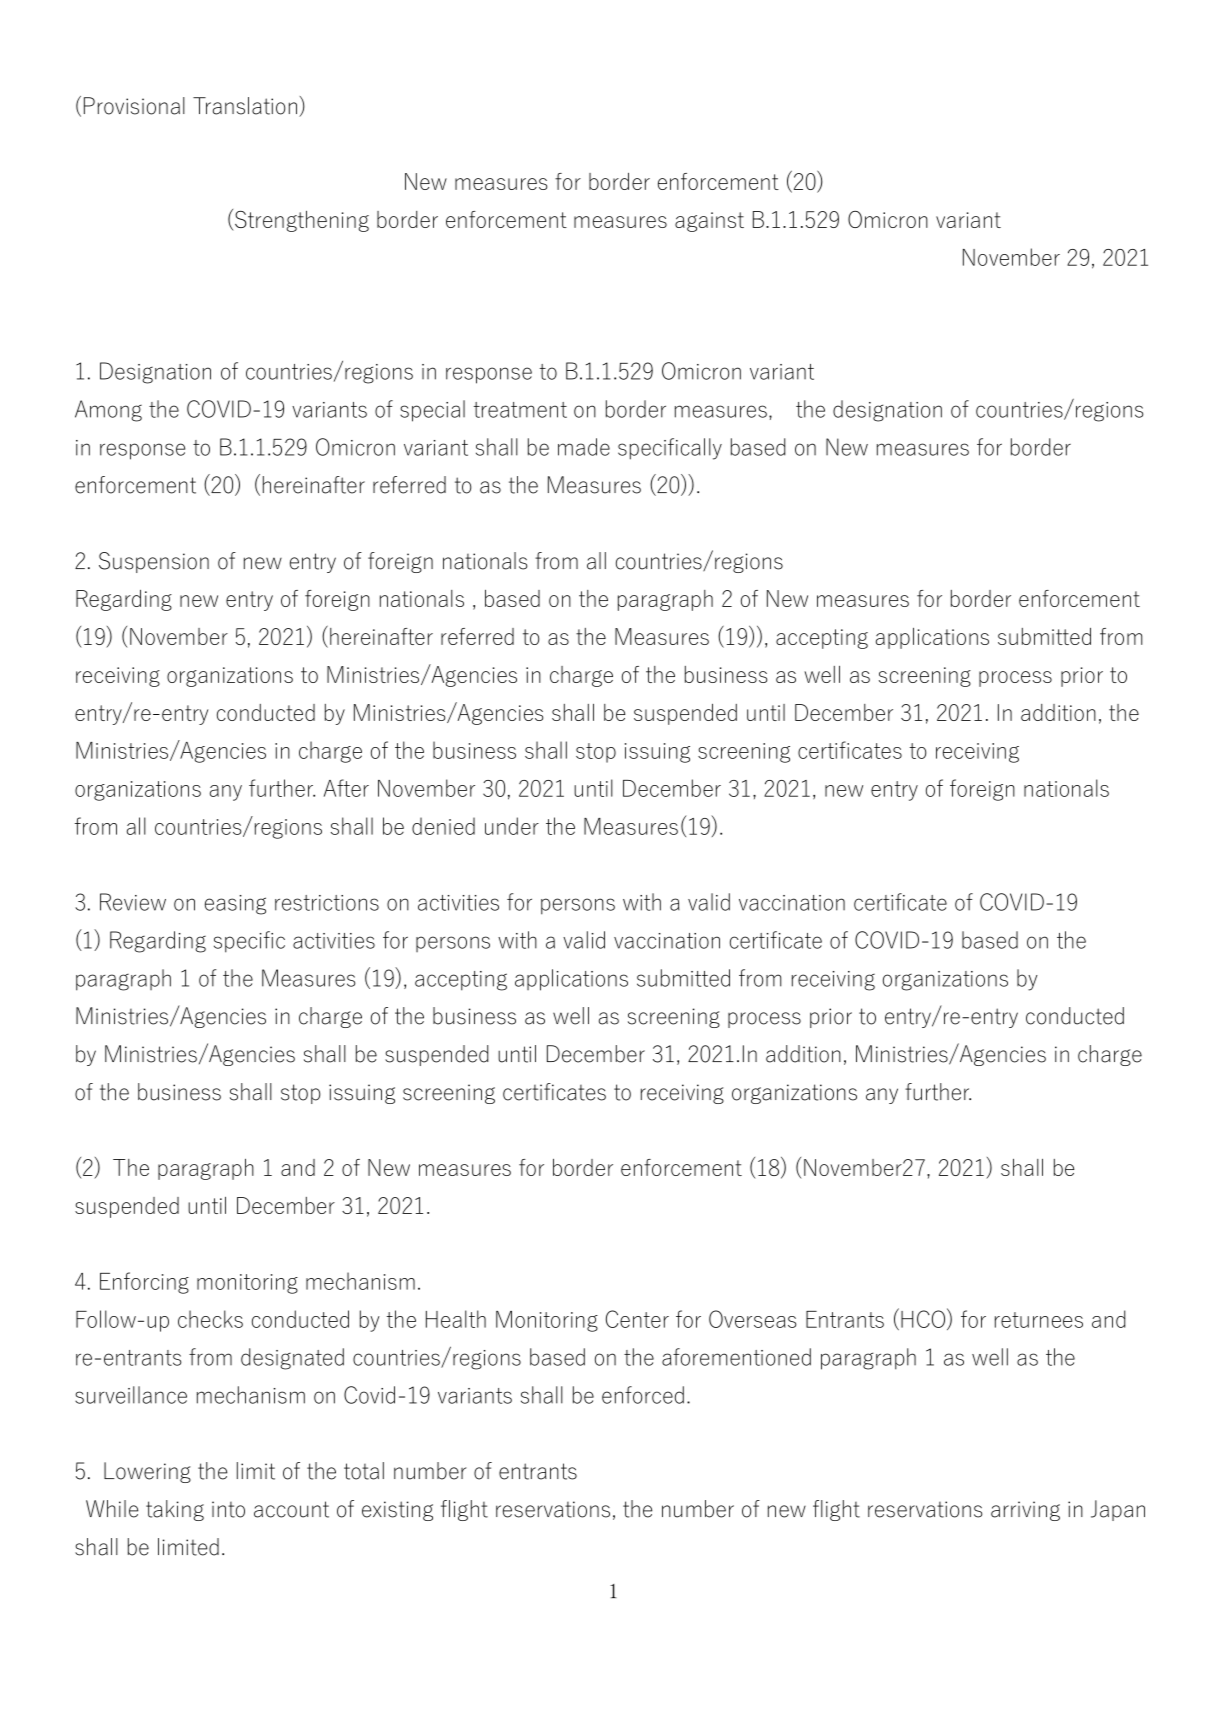  Describe the element at coordinates (520, 410) in the page. I see `treatment` at that location.
